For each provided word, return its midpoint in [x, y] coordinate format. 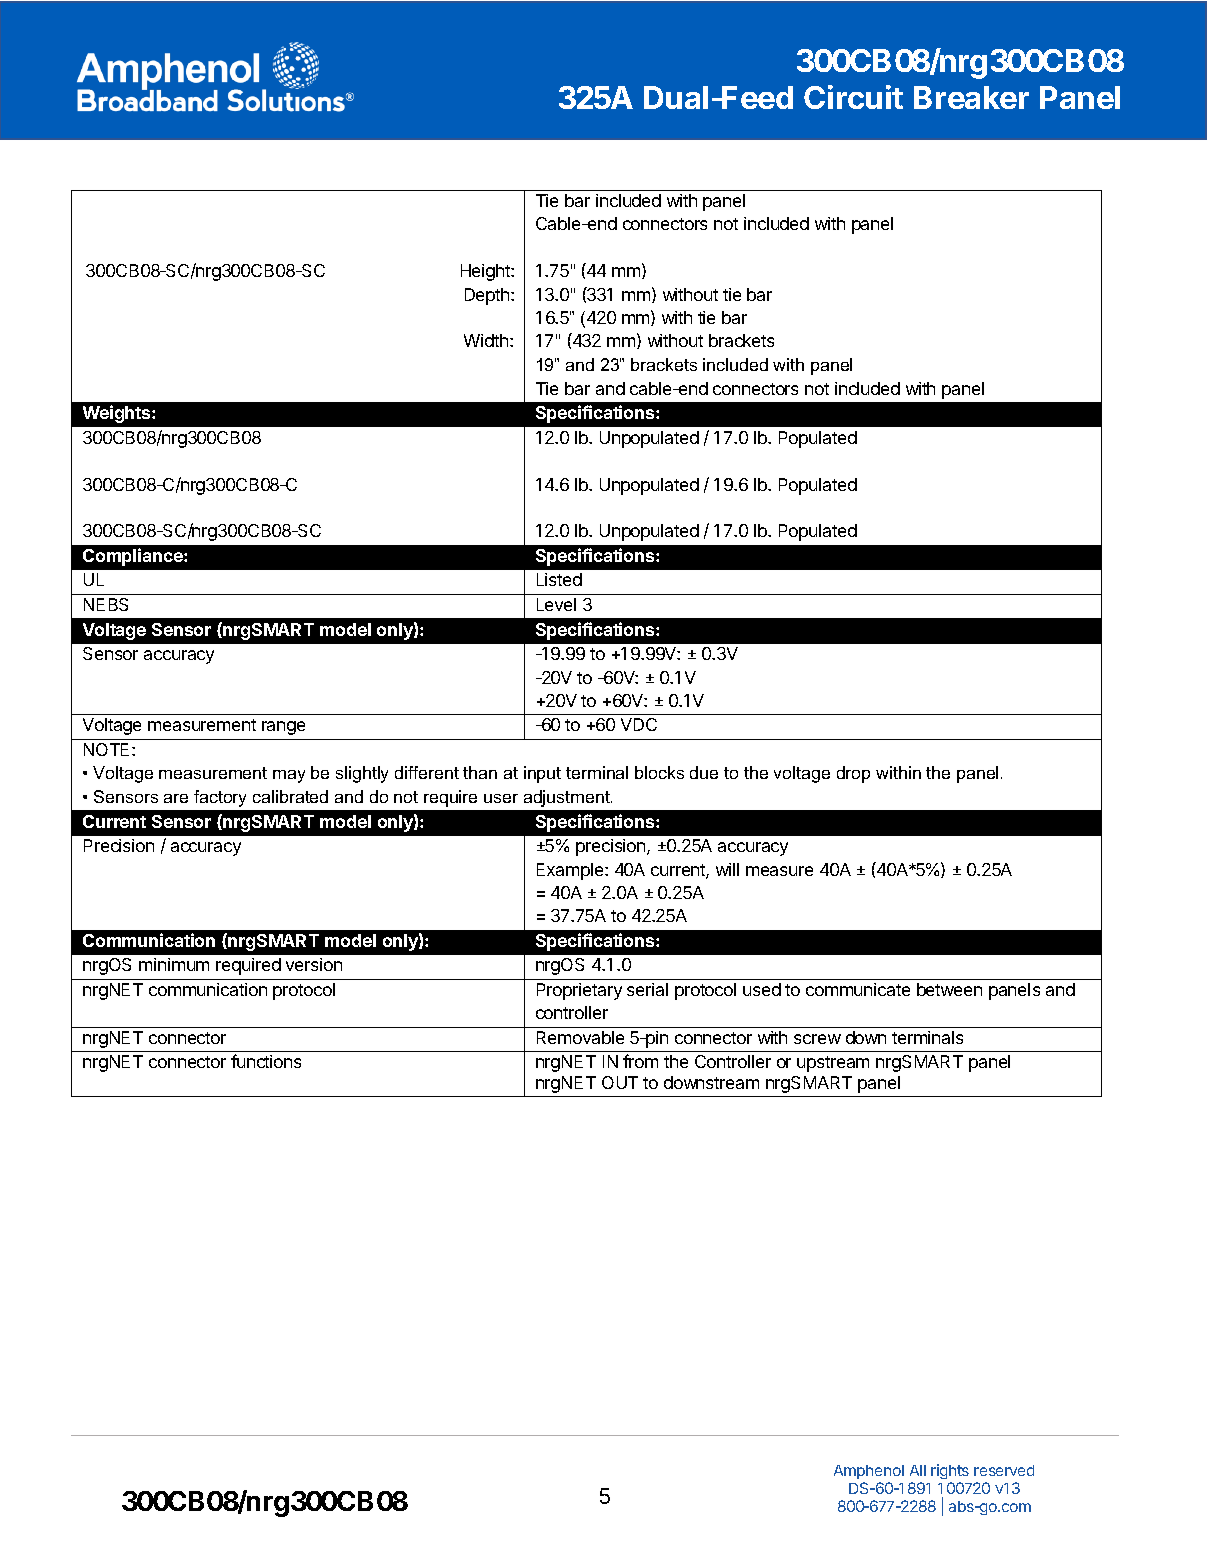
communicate [858, 989]
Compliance [134, 557]
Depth [488, 296]
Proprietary [579, 991]
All [918, 1470]
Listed [559, 579]
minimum [174, 964]
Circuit [853, 97]
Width [486, 340]
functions [266, 1061]
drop [853, 774]
